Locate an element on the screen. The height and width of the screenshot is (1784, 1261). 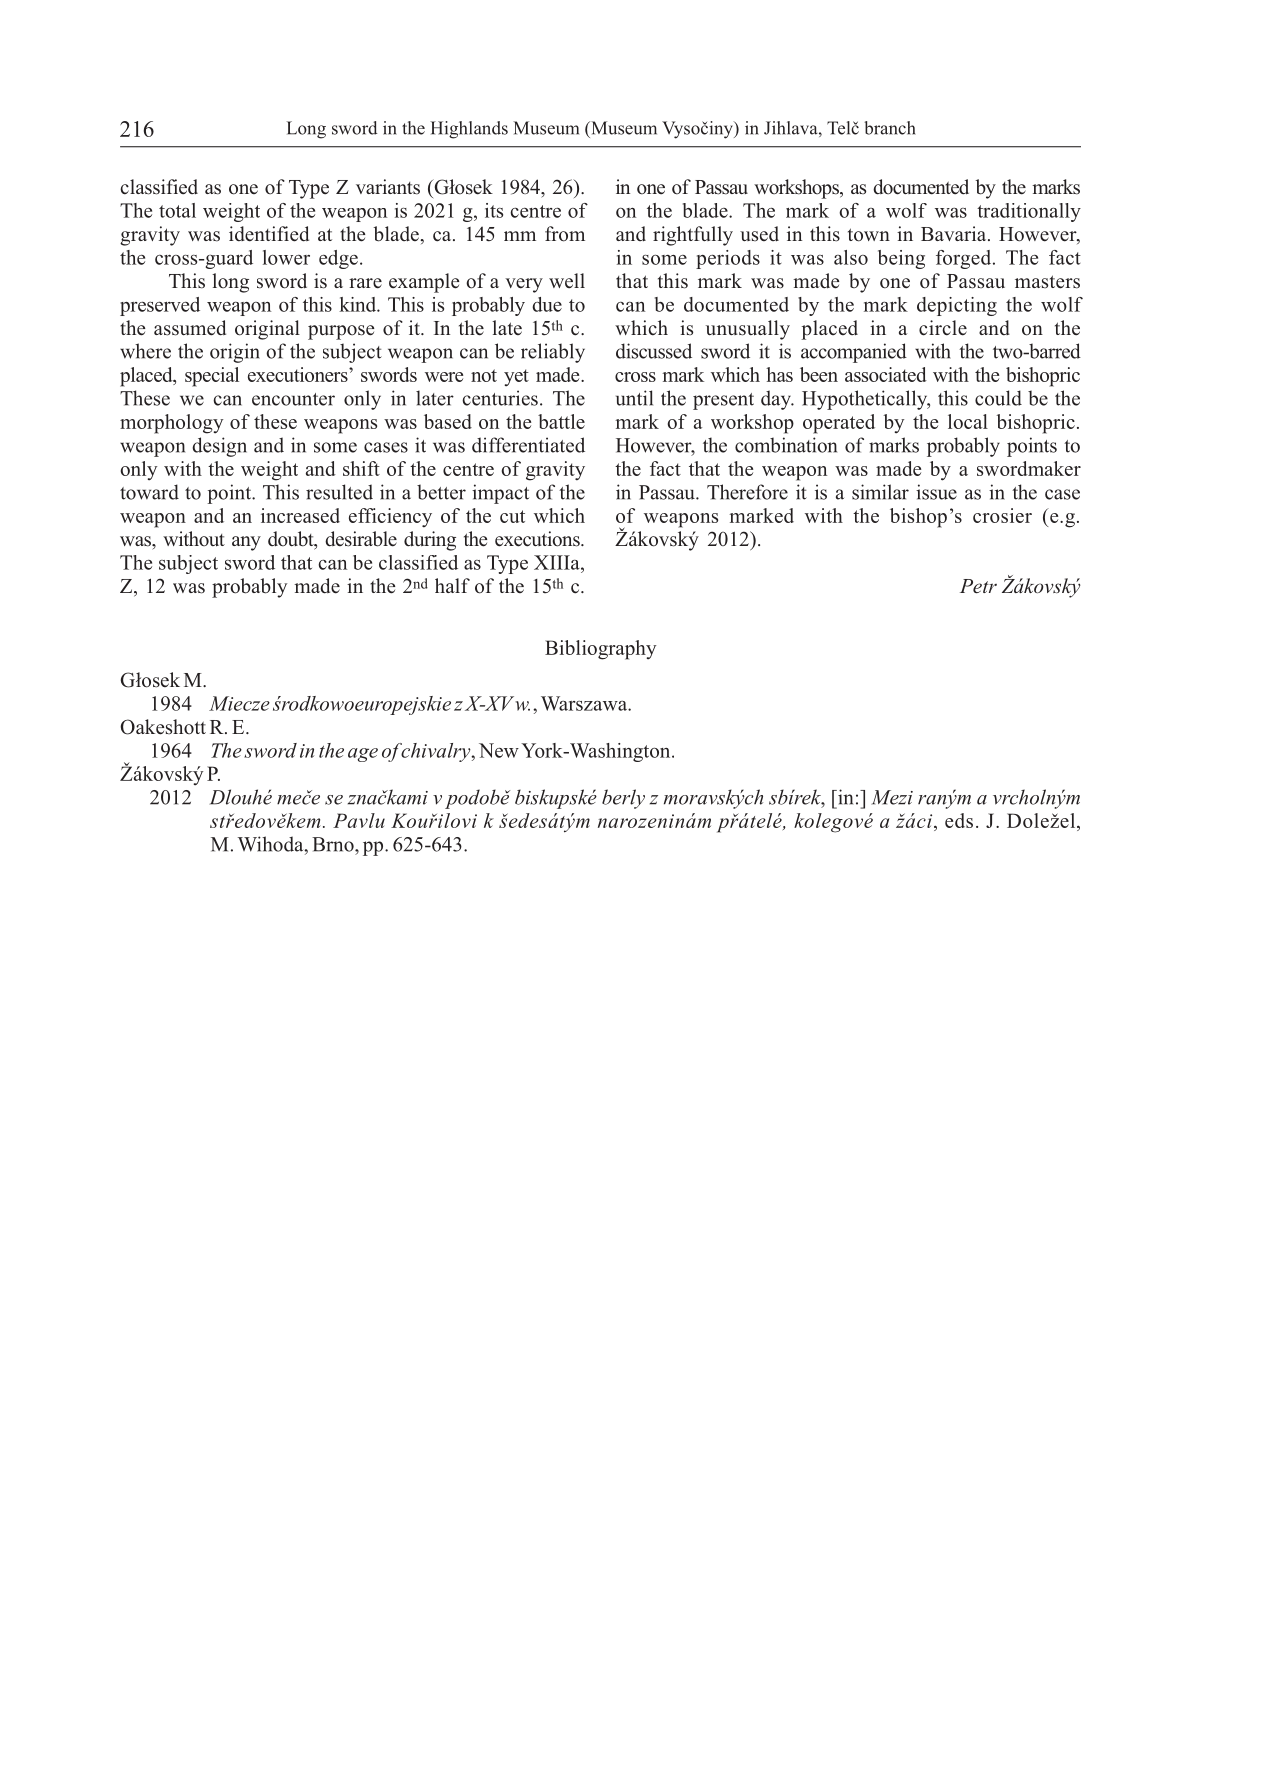
Bibliography is located at coordinates (600, 650).
